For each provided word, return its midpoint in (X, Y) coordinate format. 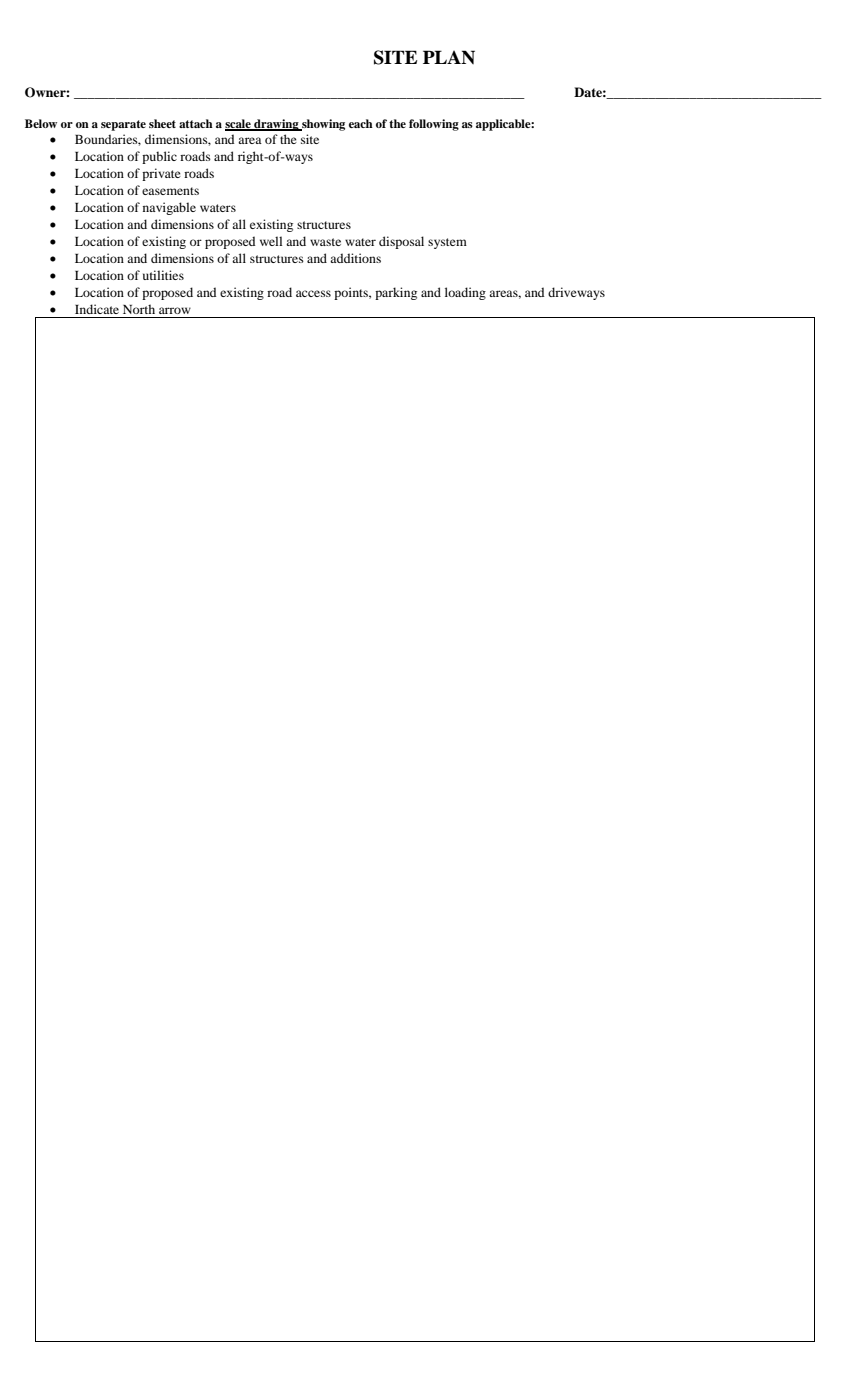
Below (41, 123)
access (313, 293)
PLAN (449, 57)
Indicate (97, 309)
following (434, 125)
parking (396, 293)
